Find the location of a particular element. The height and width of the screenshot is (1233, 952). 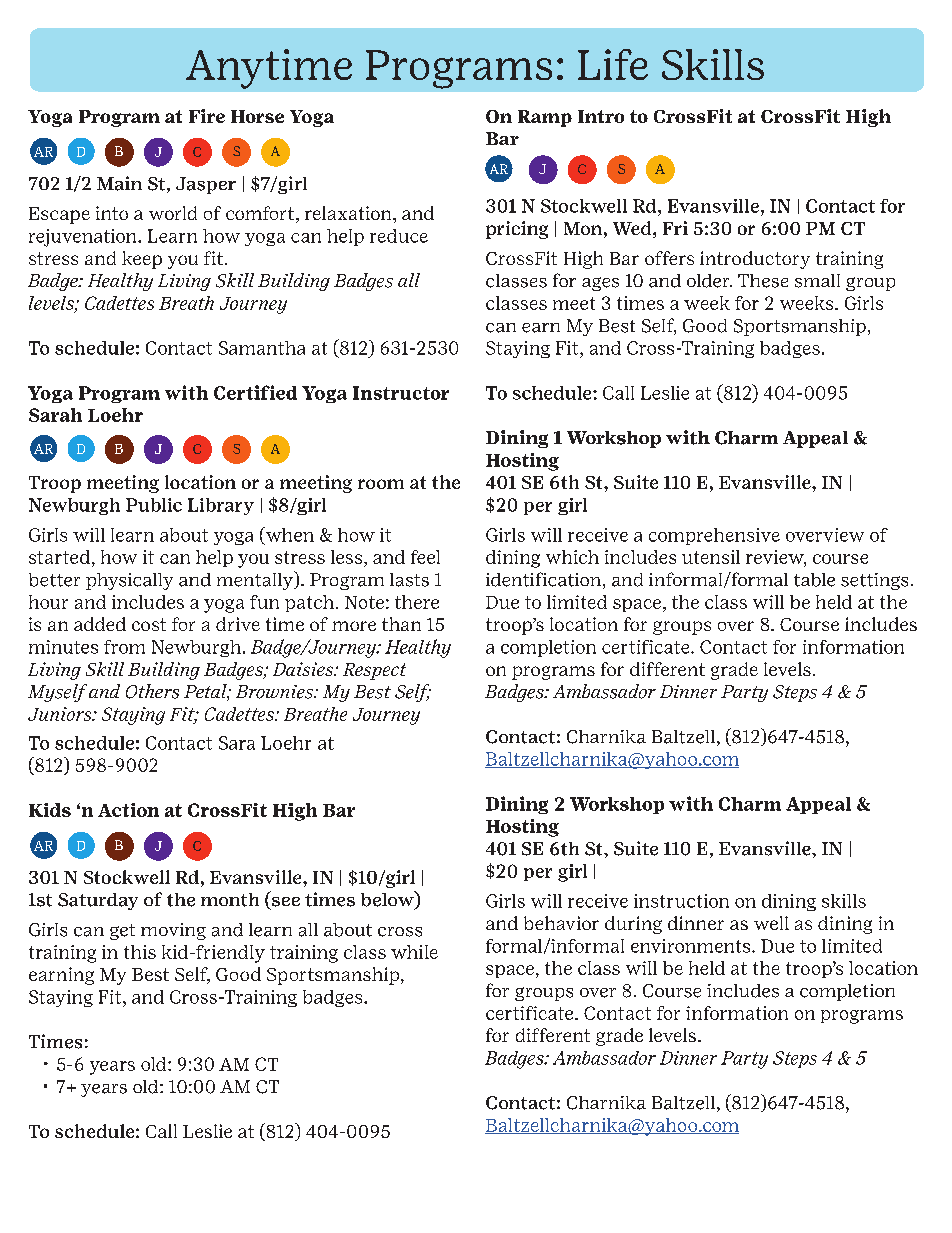

Life is located at coordinates (613, 64).
